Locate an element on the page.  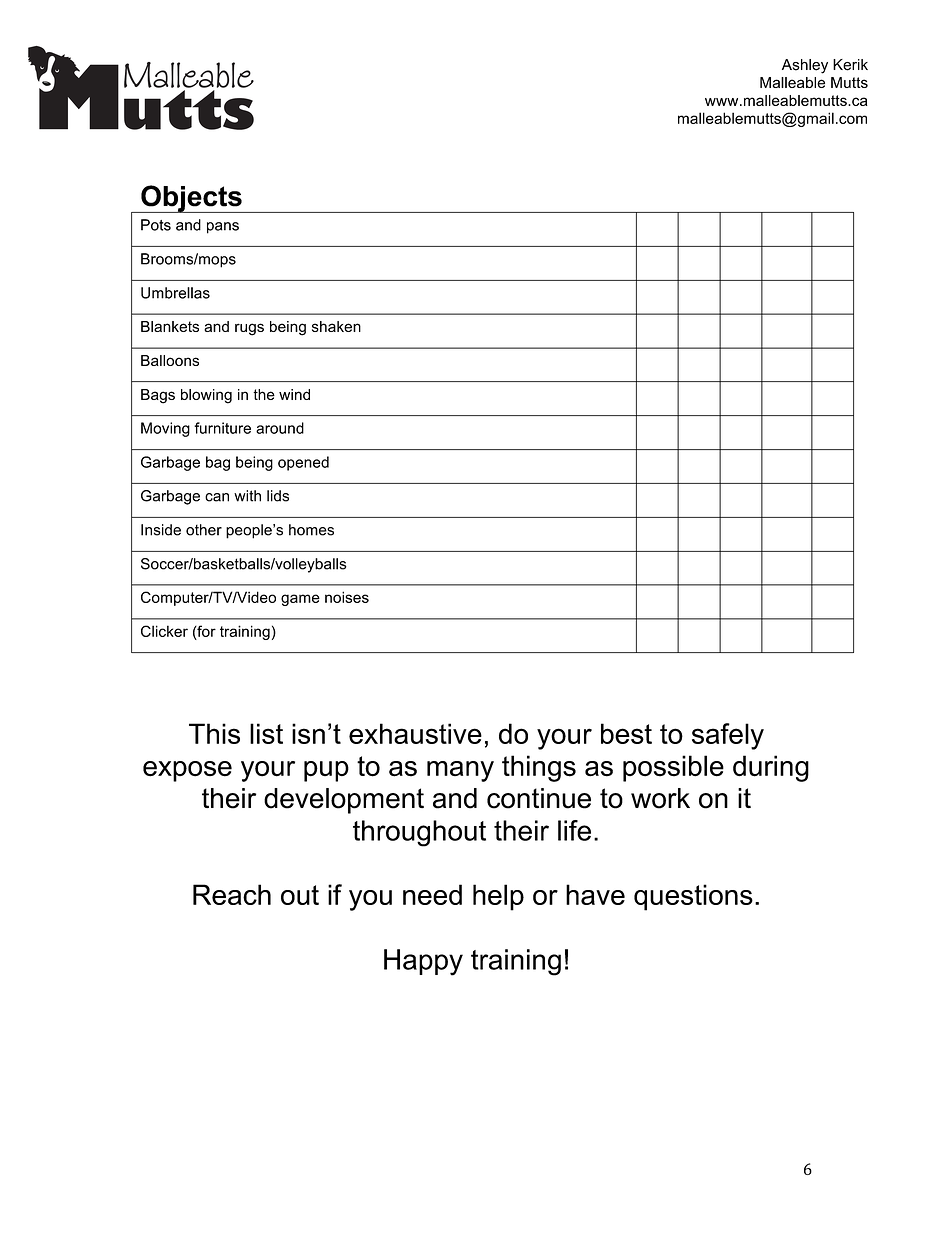
Reach is located at coordinates (232, 894).
